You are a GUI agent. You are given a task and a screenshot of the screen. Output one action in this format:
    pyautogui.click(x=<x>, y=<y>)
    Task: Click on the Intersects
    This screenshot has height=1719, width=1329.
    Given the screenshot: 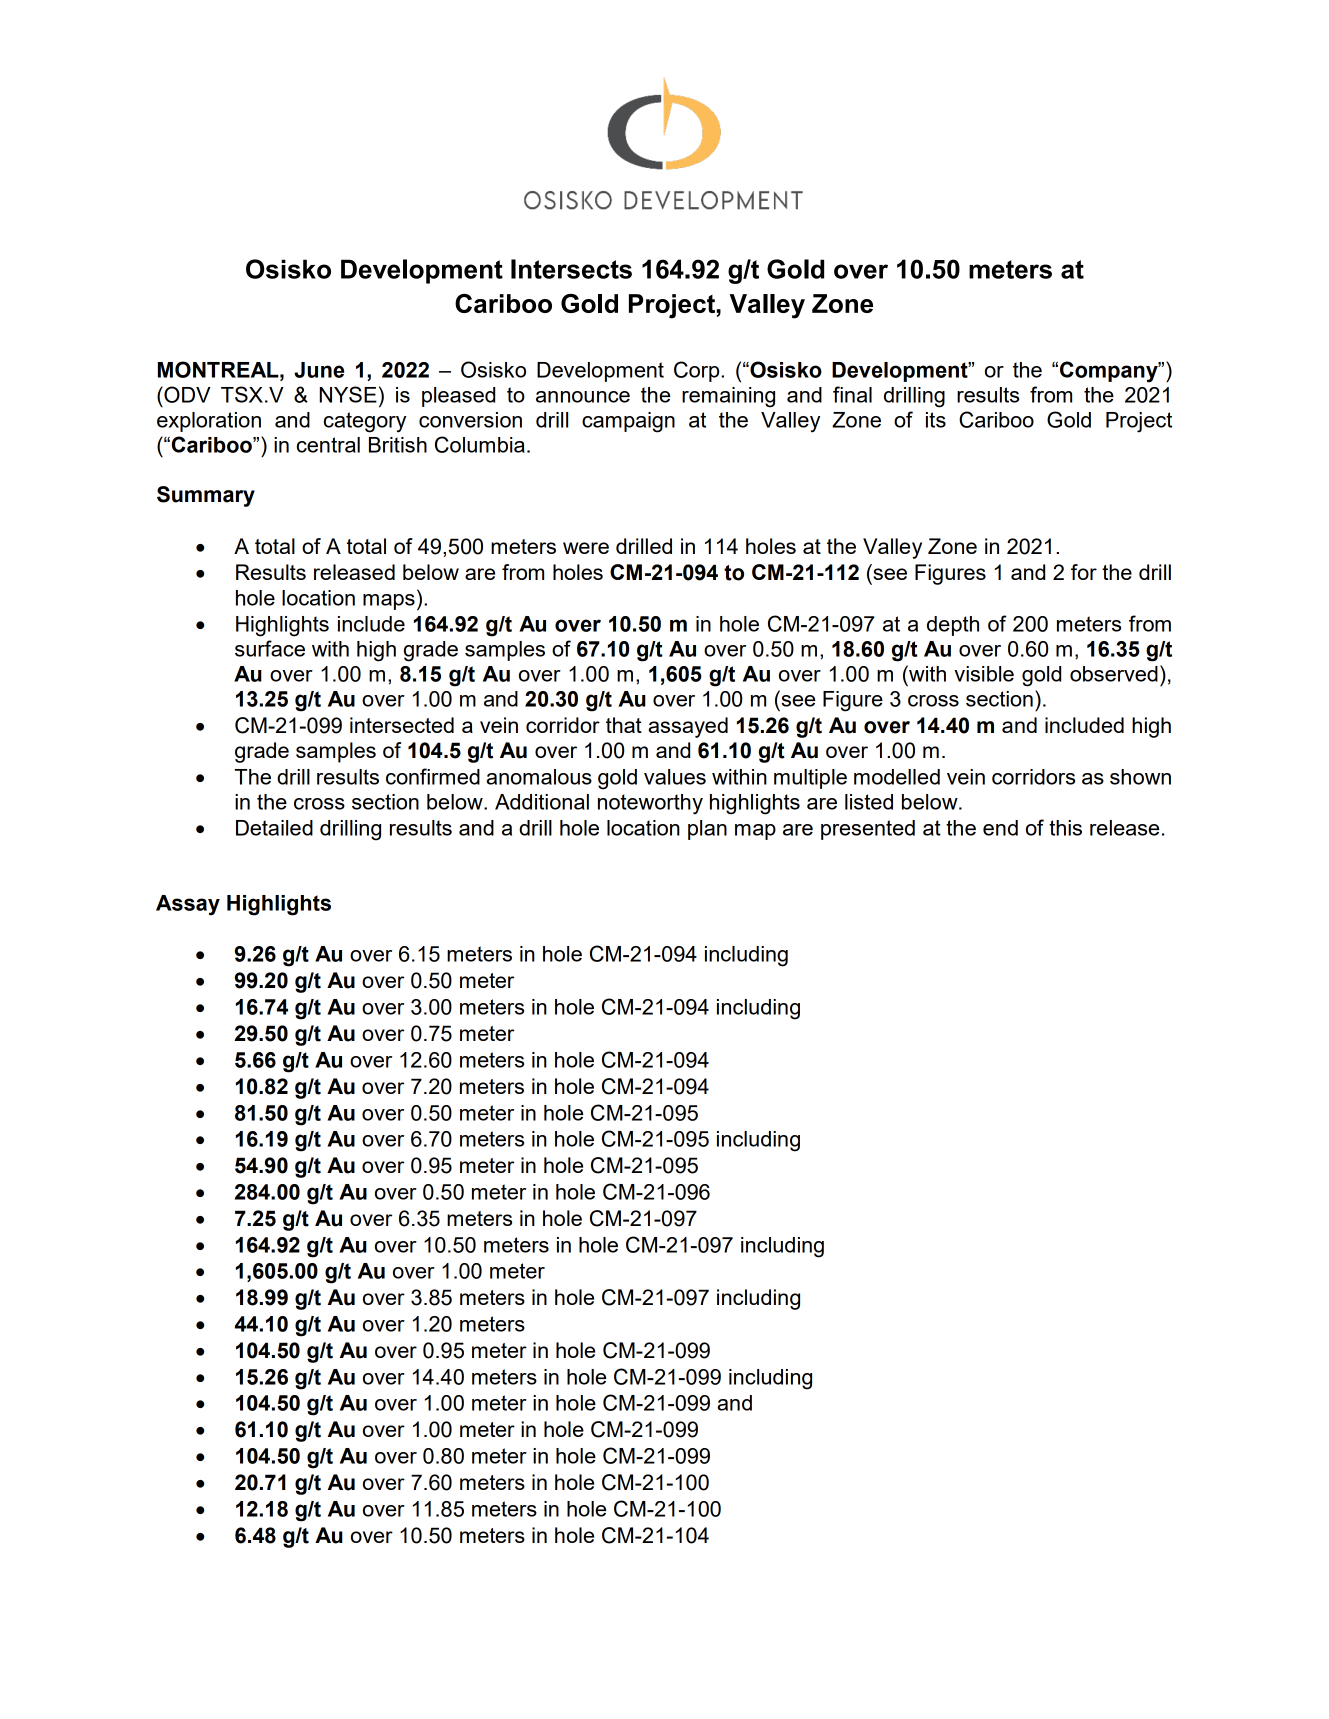 What is the action you would take?
    pyautogui.click(x=571, y=269)
